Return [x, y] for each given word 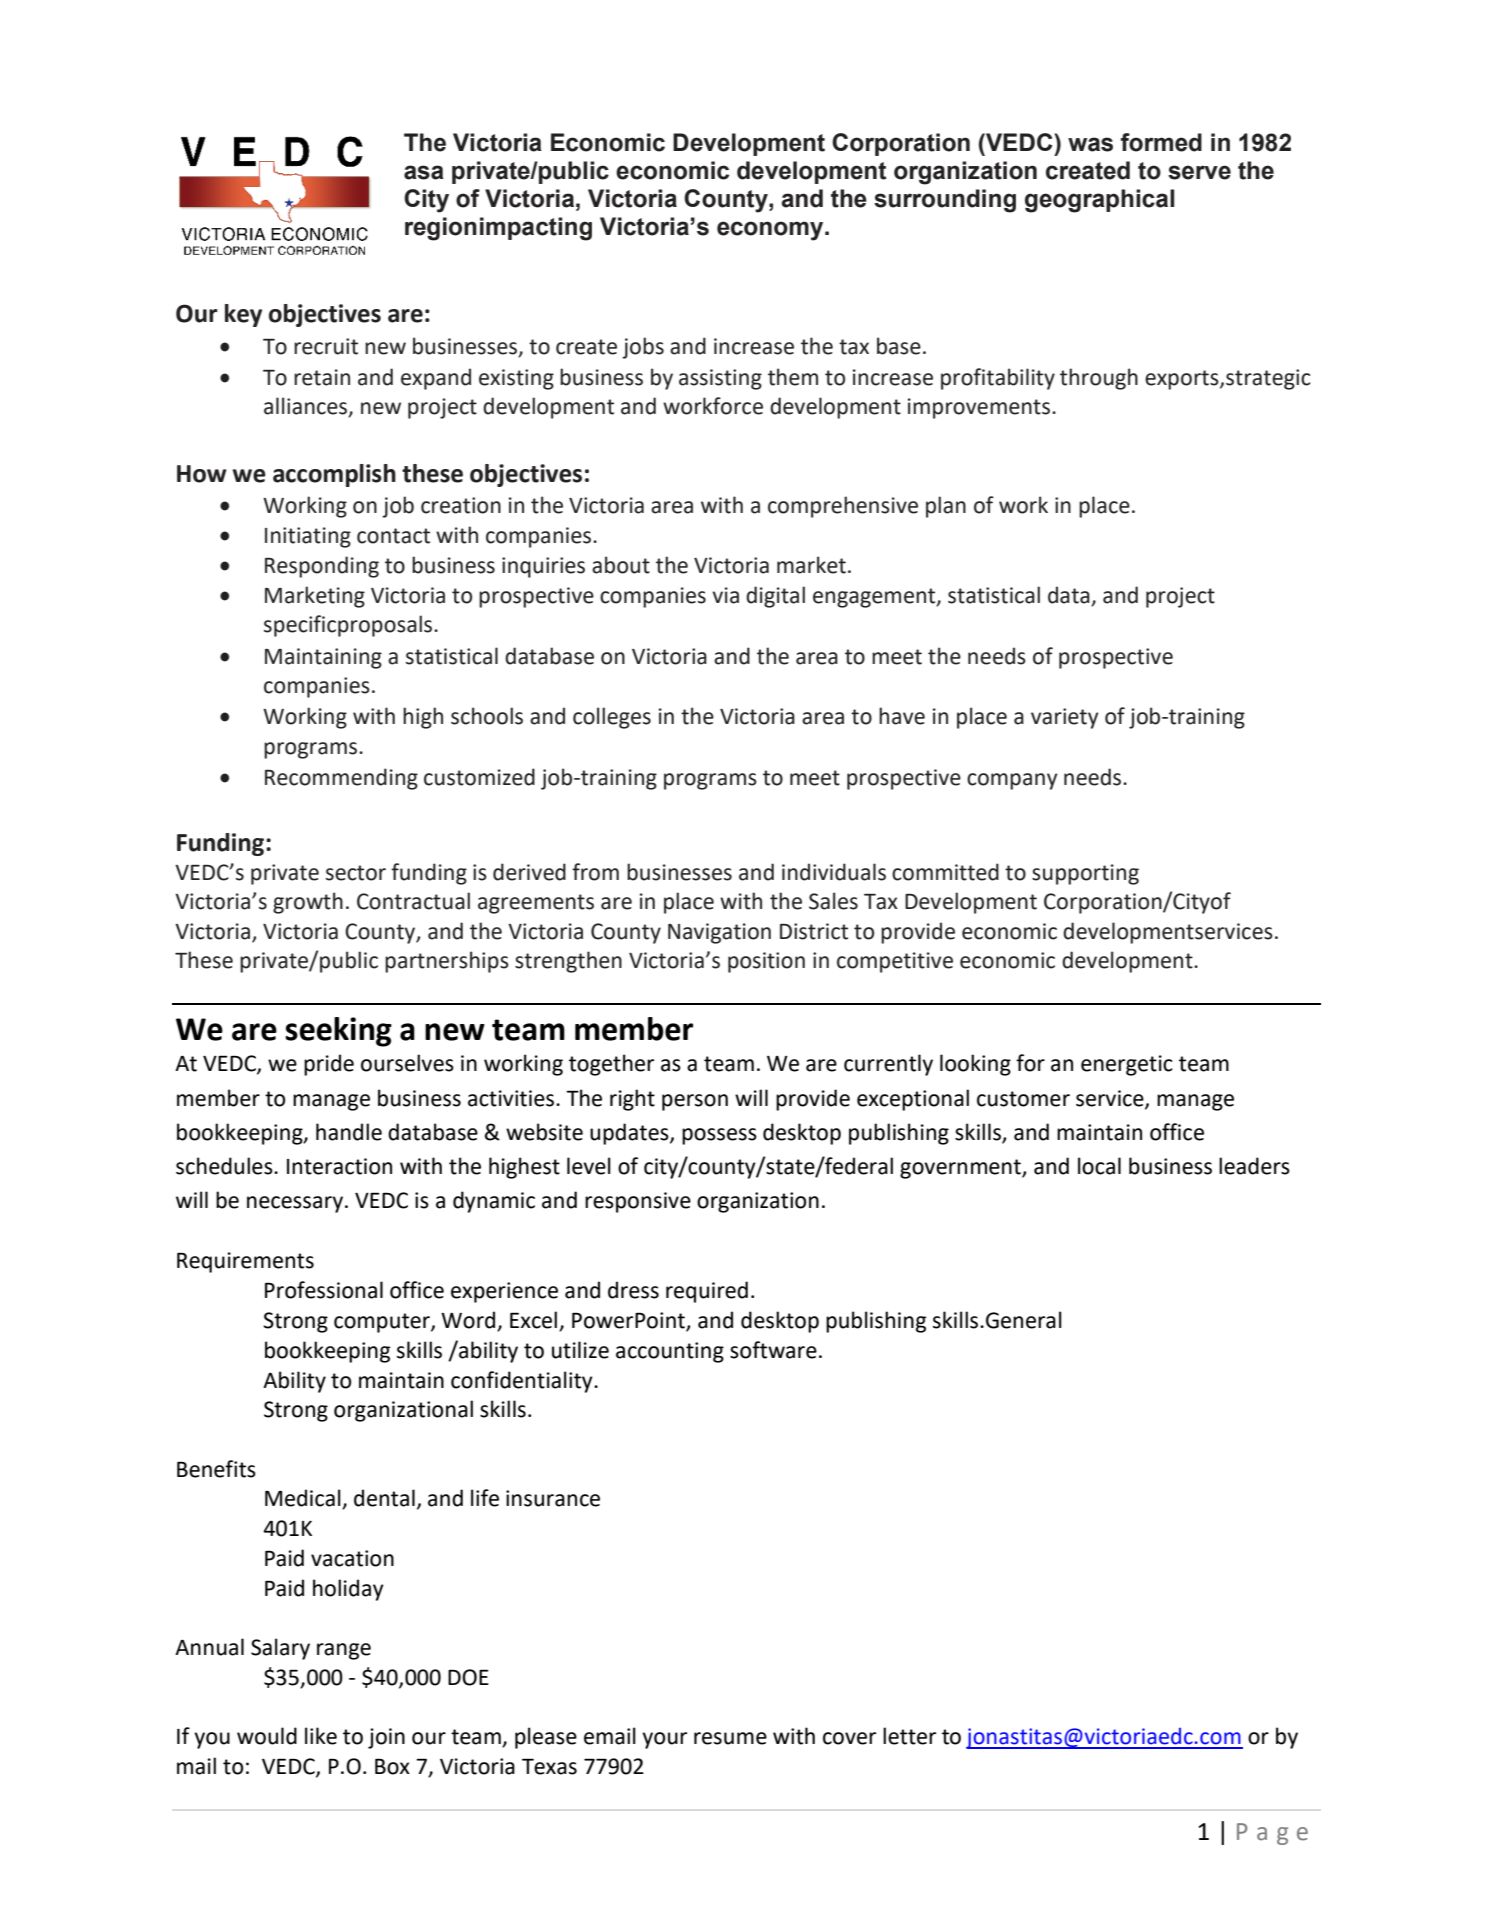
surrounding [945, 201]
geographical [1099, 201]
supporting [1085, 874]
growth [308, 903]
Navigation [719, 933]
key [243, 315]
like [321, 1736]
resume [730, 1738]
